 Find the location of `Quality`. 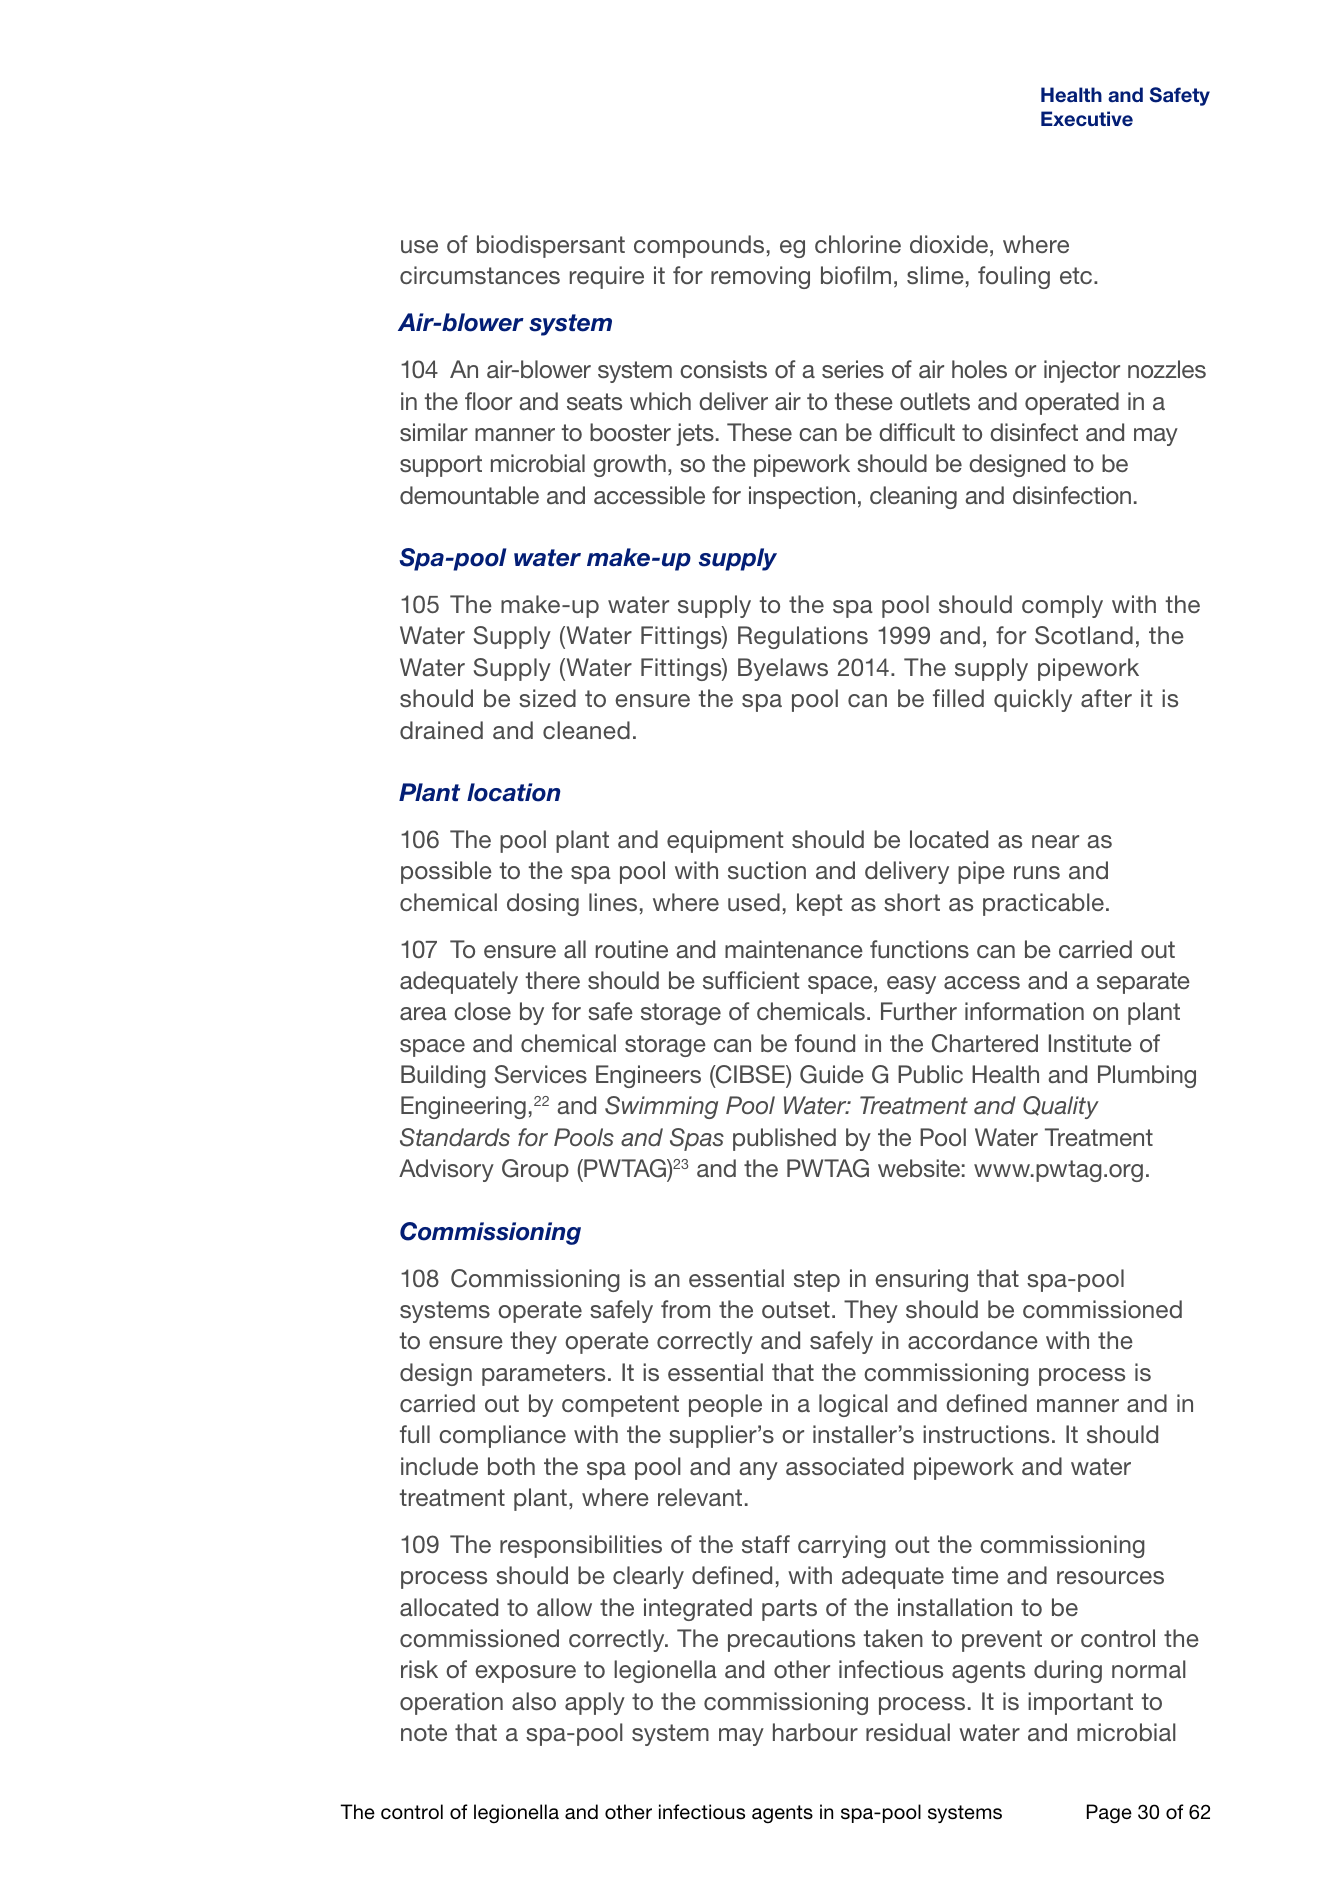

Quality is located at coordinates (1061, 1107).
